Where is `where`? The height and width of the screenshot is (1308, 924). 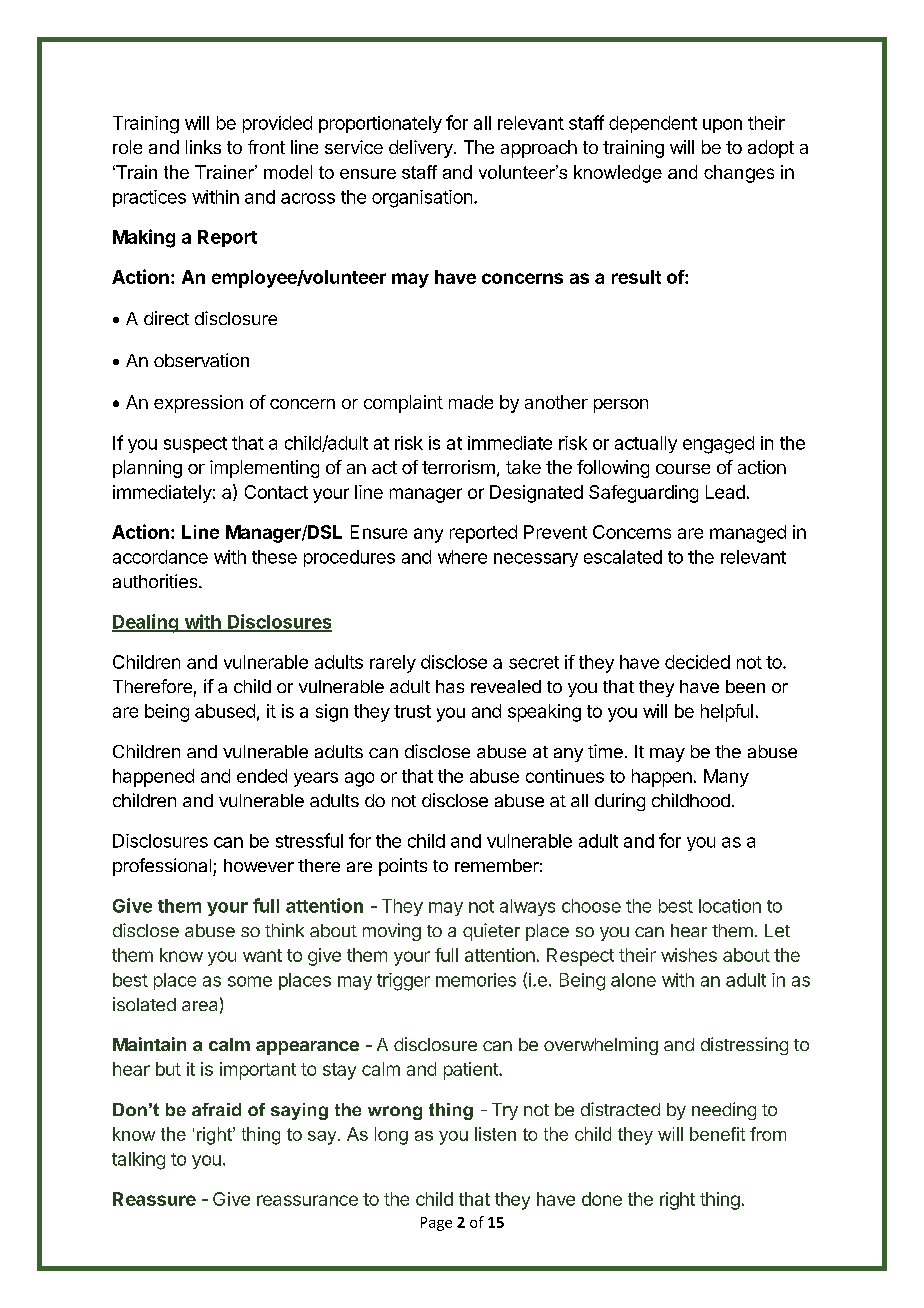 where is located at coordinates (462, 557).
